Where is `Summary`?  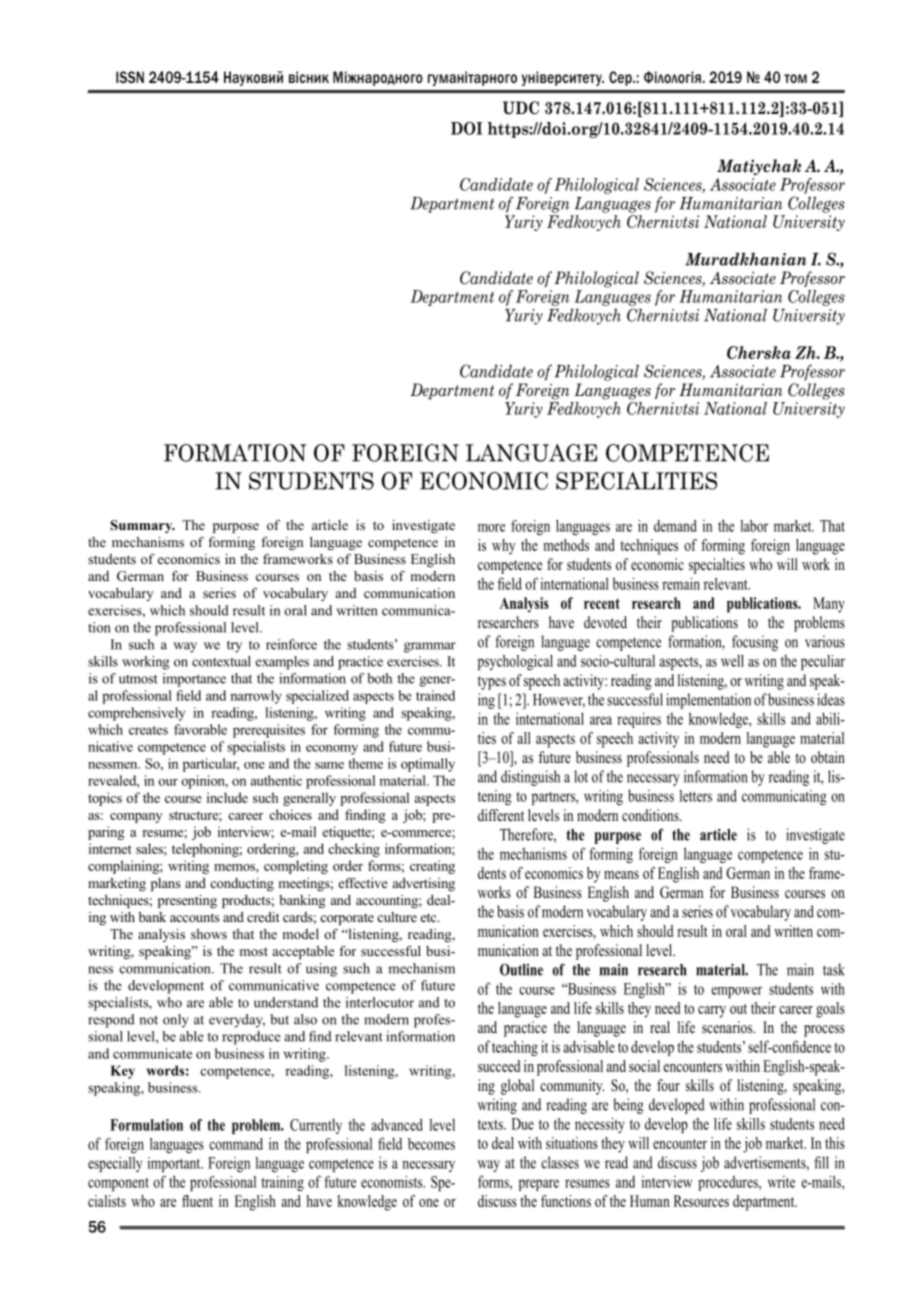
Summary is located at coordinates (142, 526).
